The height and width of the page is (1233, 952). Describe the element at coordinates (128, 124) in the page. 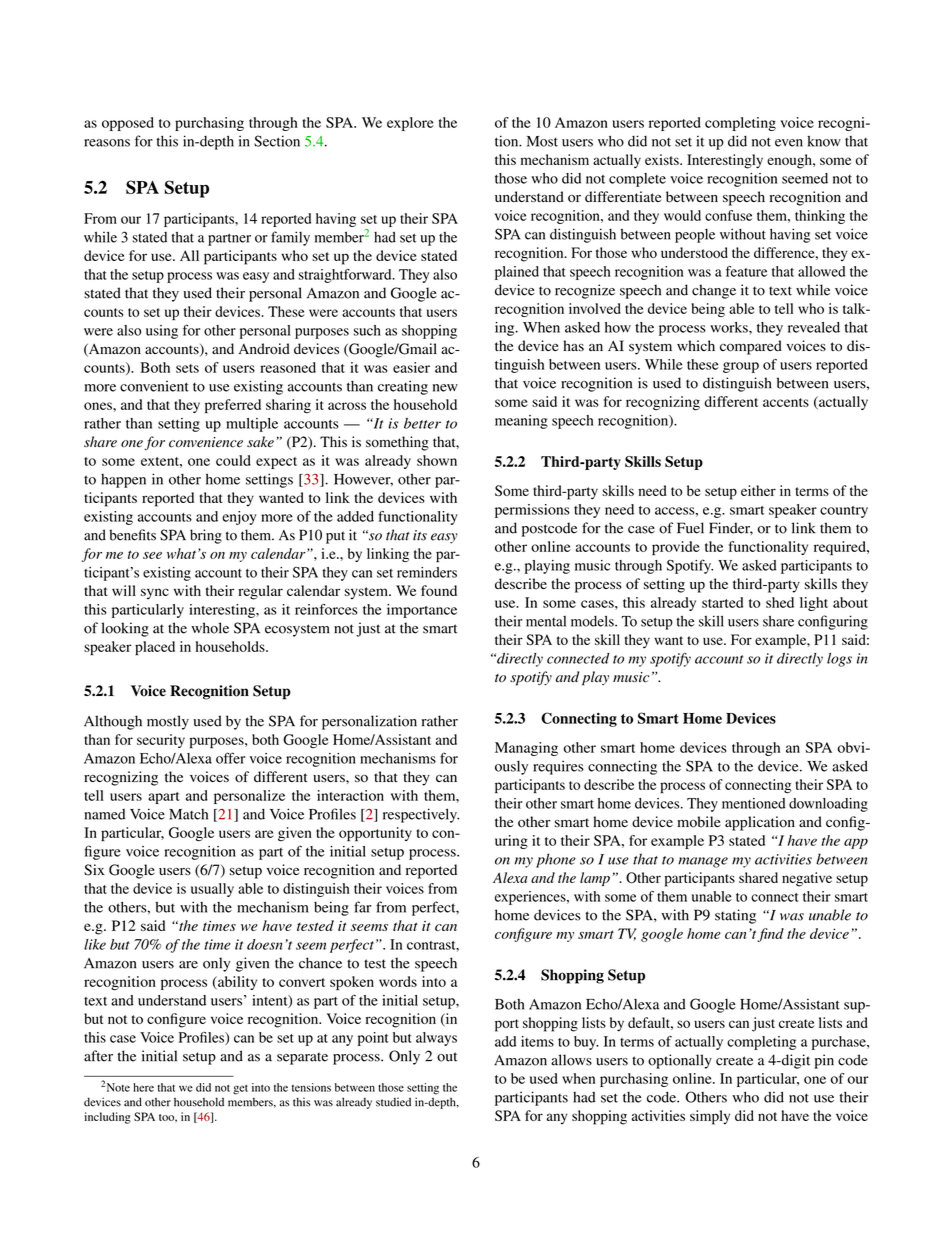

I see `opposed` at that location.
